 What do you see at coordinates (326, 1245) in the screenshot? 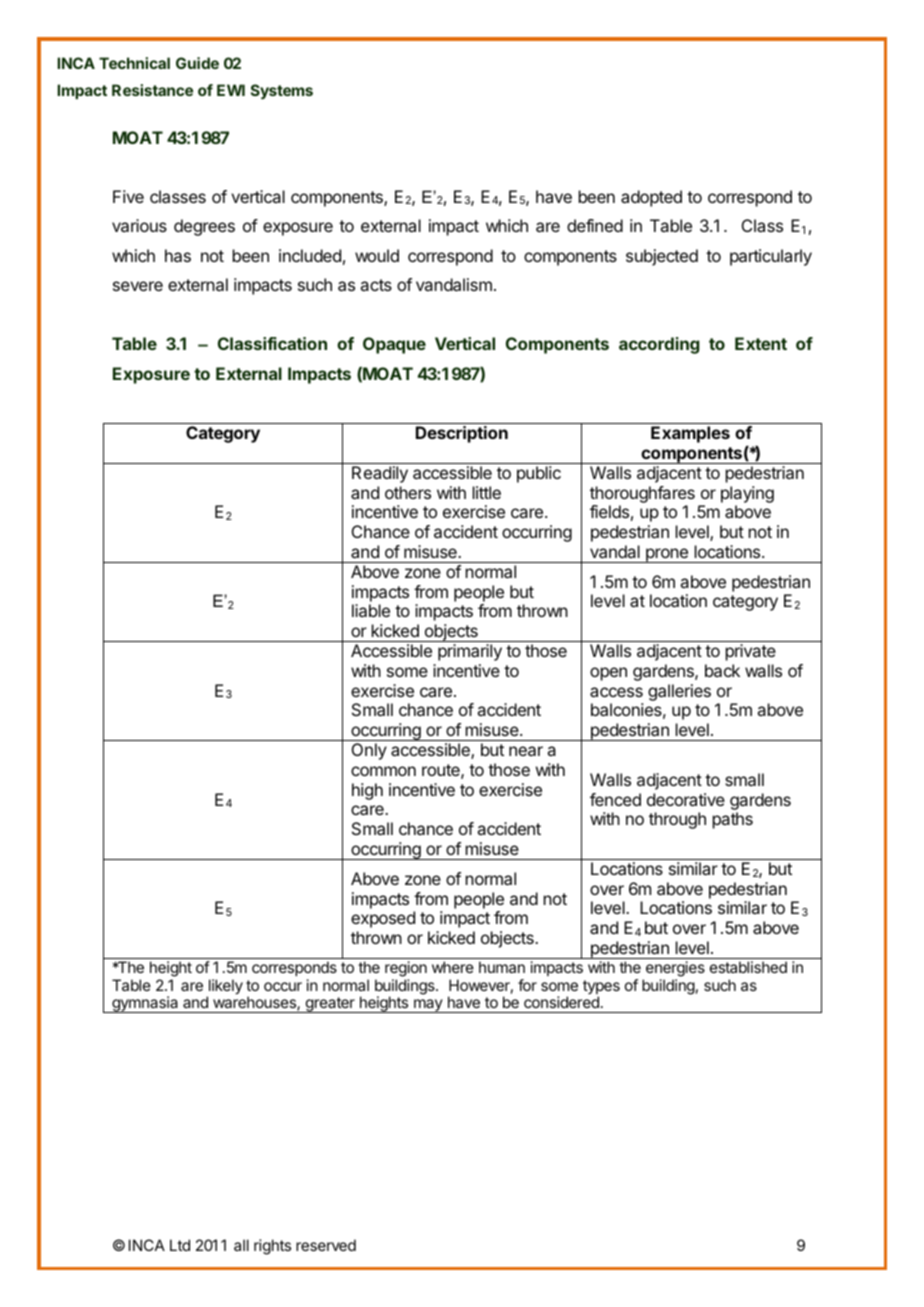
I see `reserved` at bounding box center [326, 1245].
